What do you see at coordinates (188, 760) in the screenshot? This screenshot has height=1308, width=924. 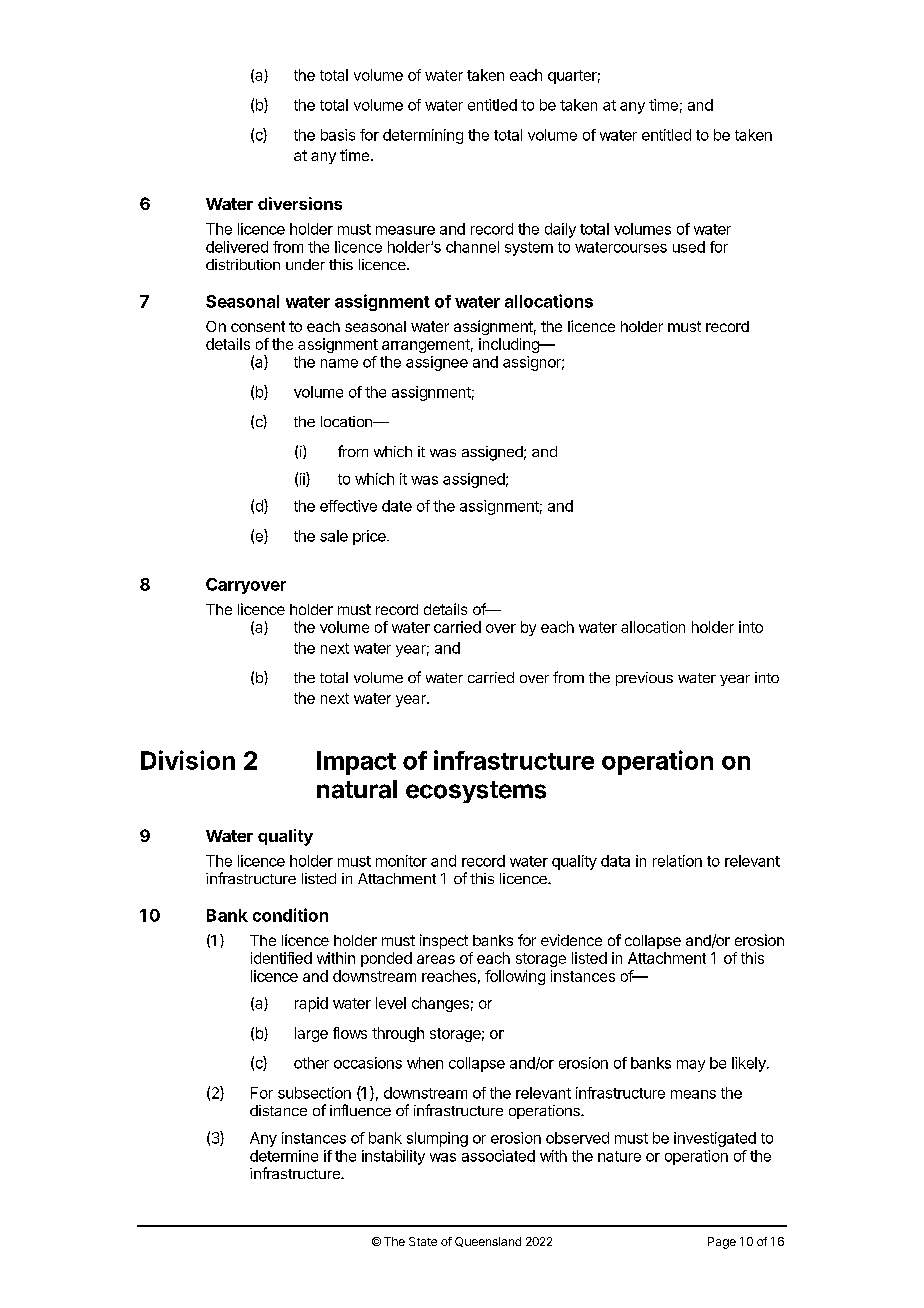 I see `Division` at bounding box center [188, 760].
